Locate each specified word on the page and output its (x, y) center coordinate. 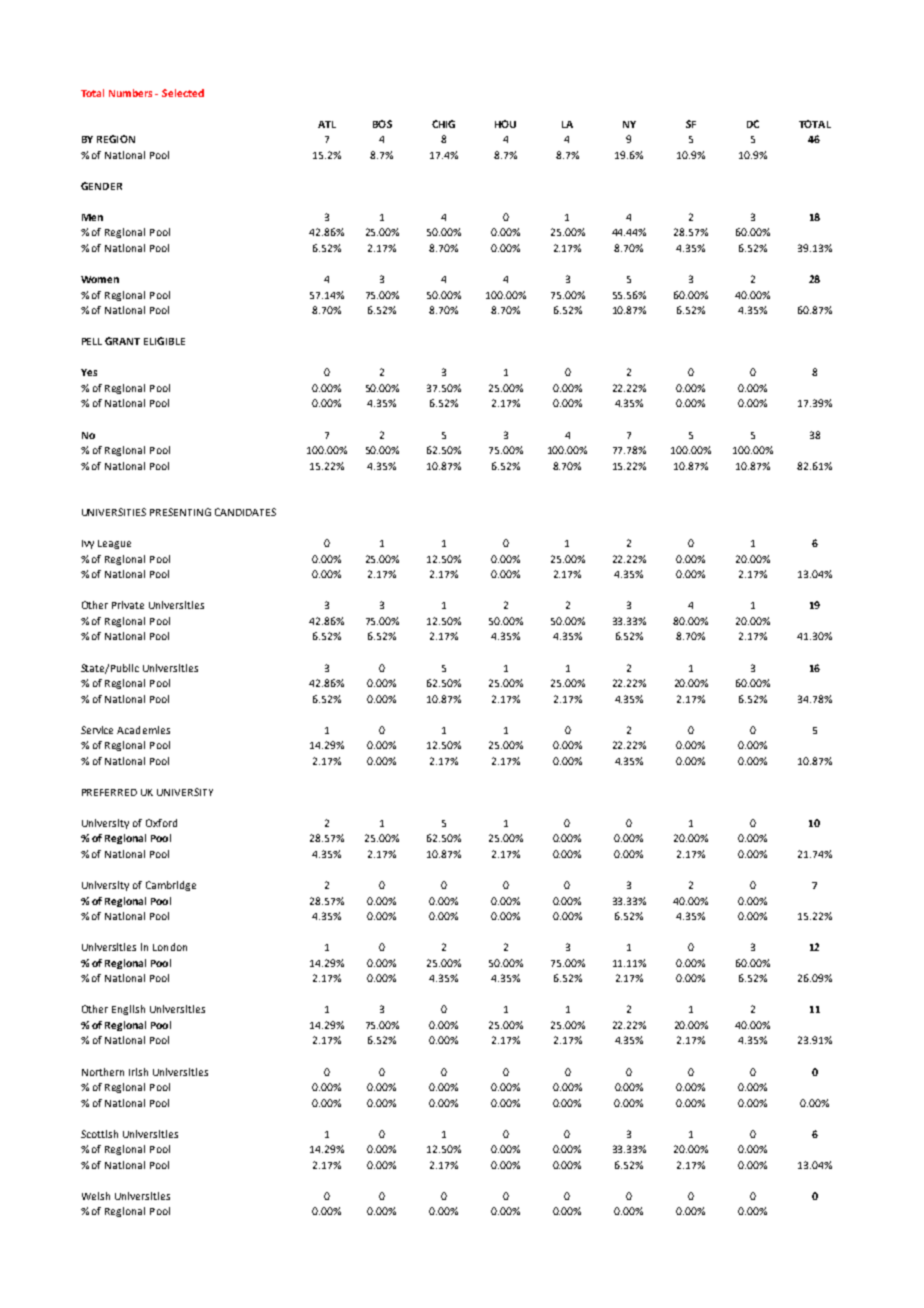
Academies (143, 730)
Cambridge (171, 886)
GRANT (122, 341)
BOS (382, 124)
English (128, 1010)
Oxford (161, 823)
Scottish (99, 1134)
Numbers (132, 93)
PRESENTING (180, 512)
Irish (138, 1072)
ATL (327, 124)
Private (128, 605)
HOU (505, 124)
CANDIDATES (245, 512)
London (170, 947)
